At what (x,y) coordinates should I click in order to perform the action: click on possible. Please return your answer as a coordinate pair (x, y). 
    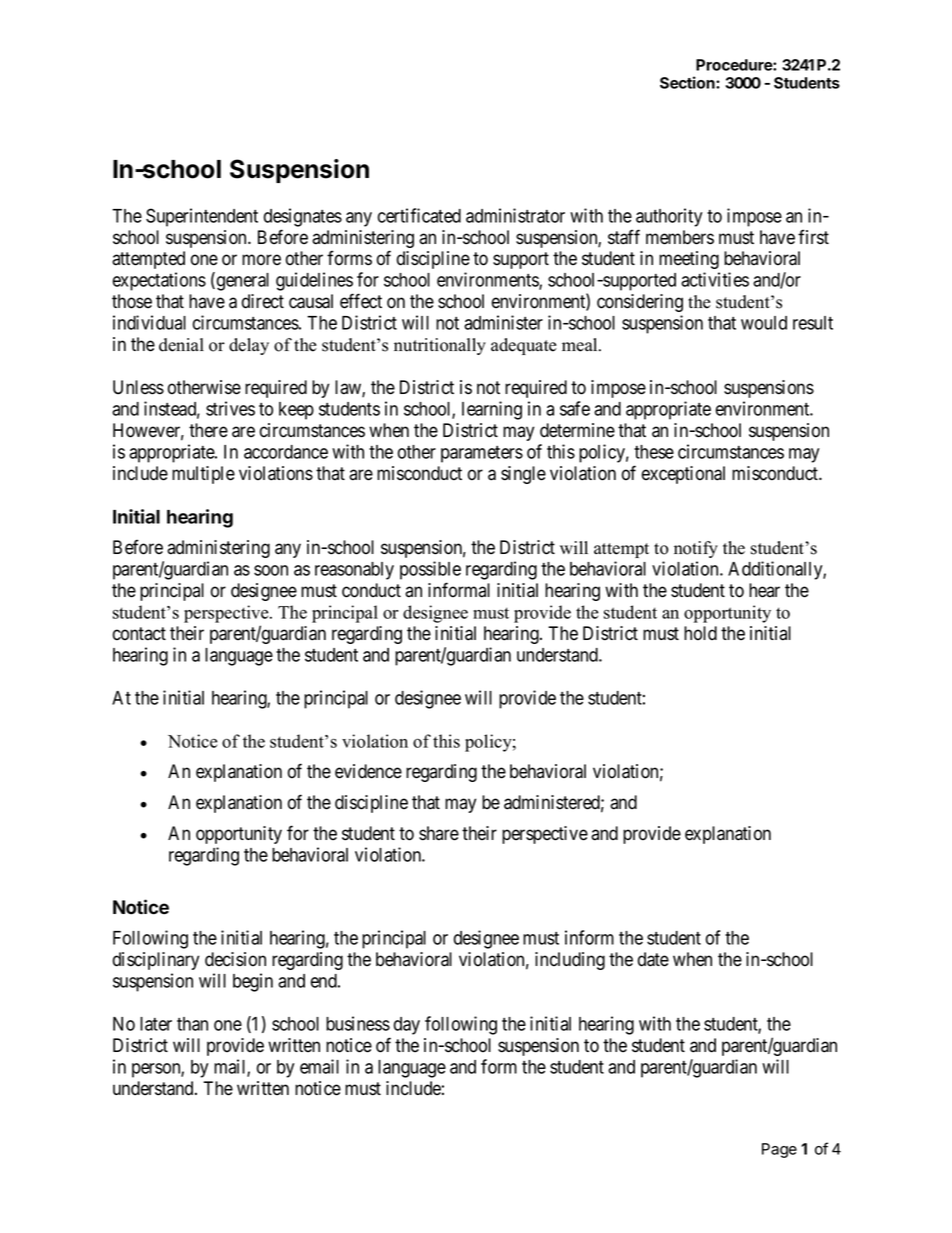
    Looking at the image, I should click on (430, 570).
